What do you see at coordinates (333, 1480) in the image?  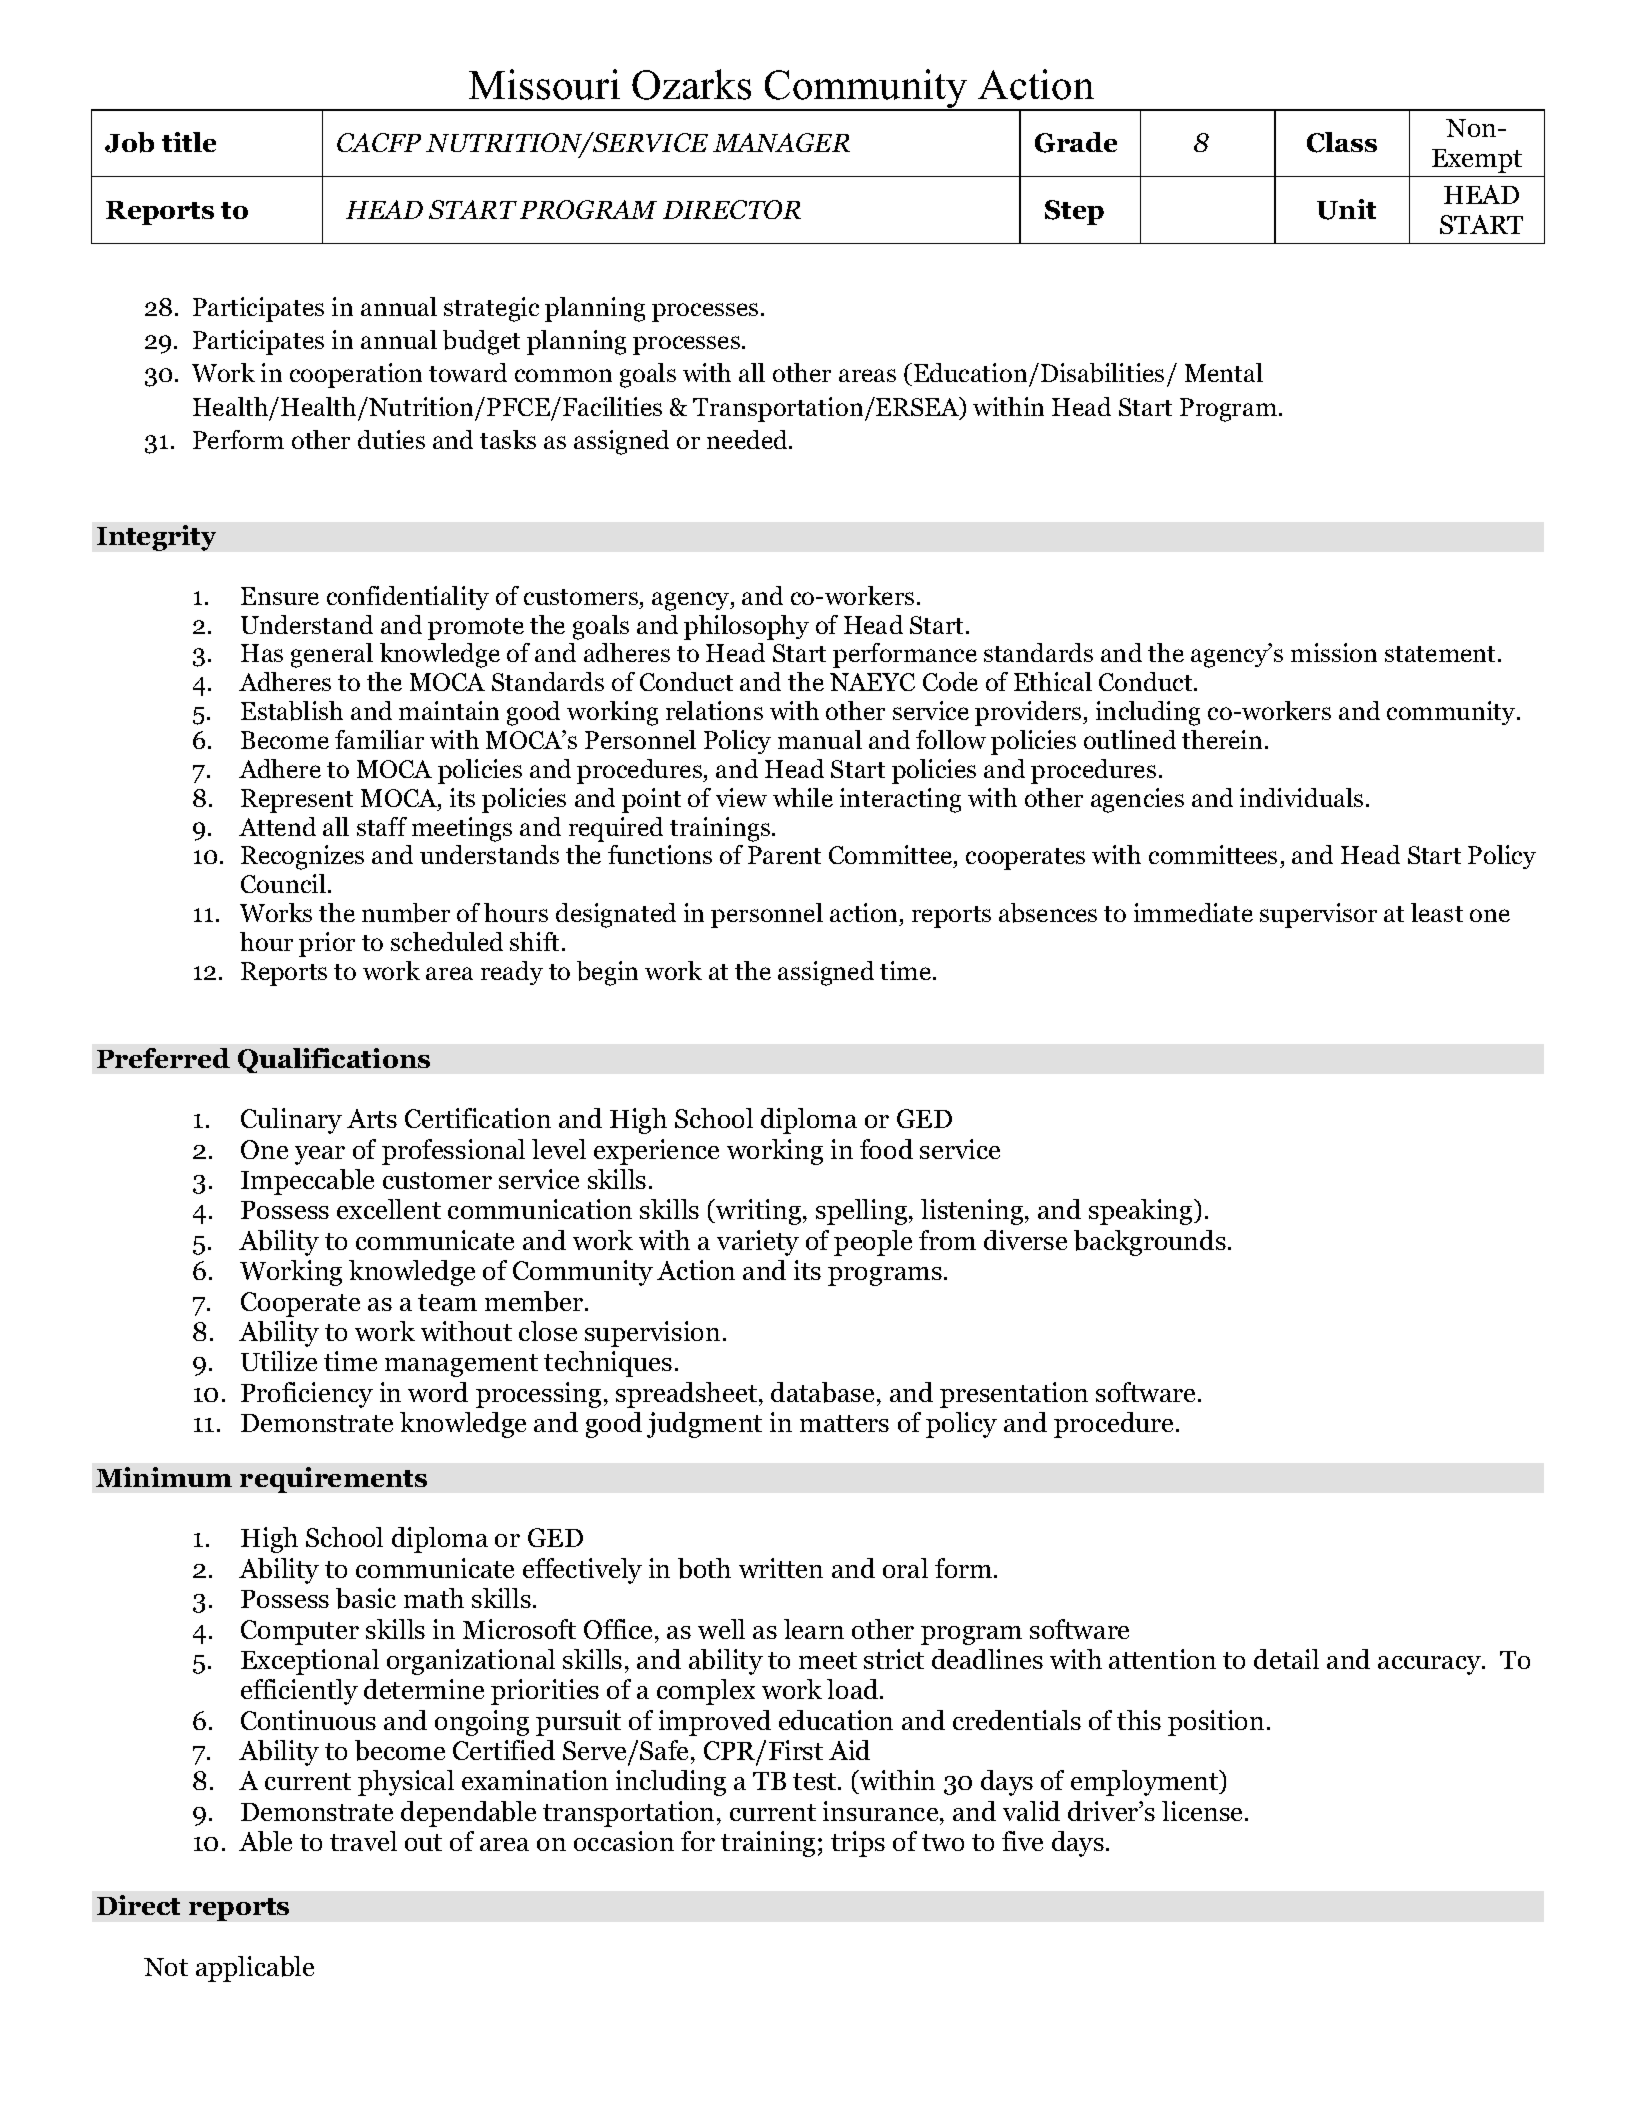 I see `requirements` at bounding box center [333, 1480].
